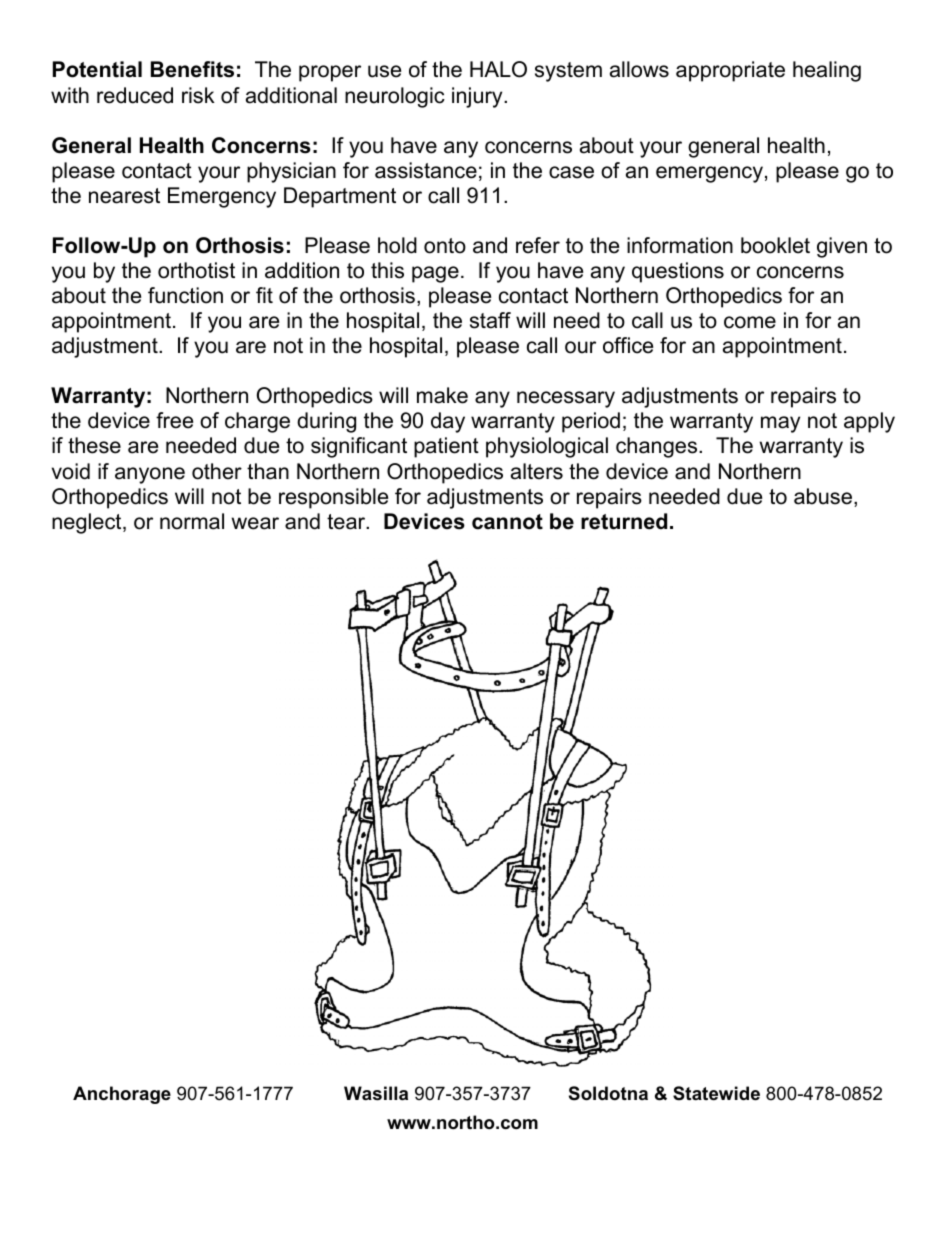  Describe the element at coordinates (376, 1093) in the screenshot. I see `Wasilla` at that location.
